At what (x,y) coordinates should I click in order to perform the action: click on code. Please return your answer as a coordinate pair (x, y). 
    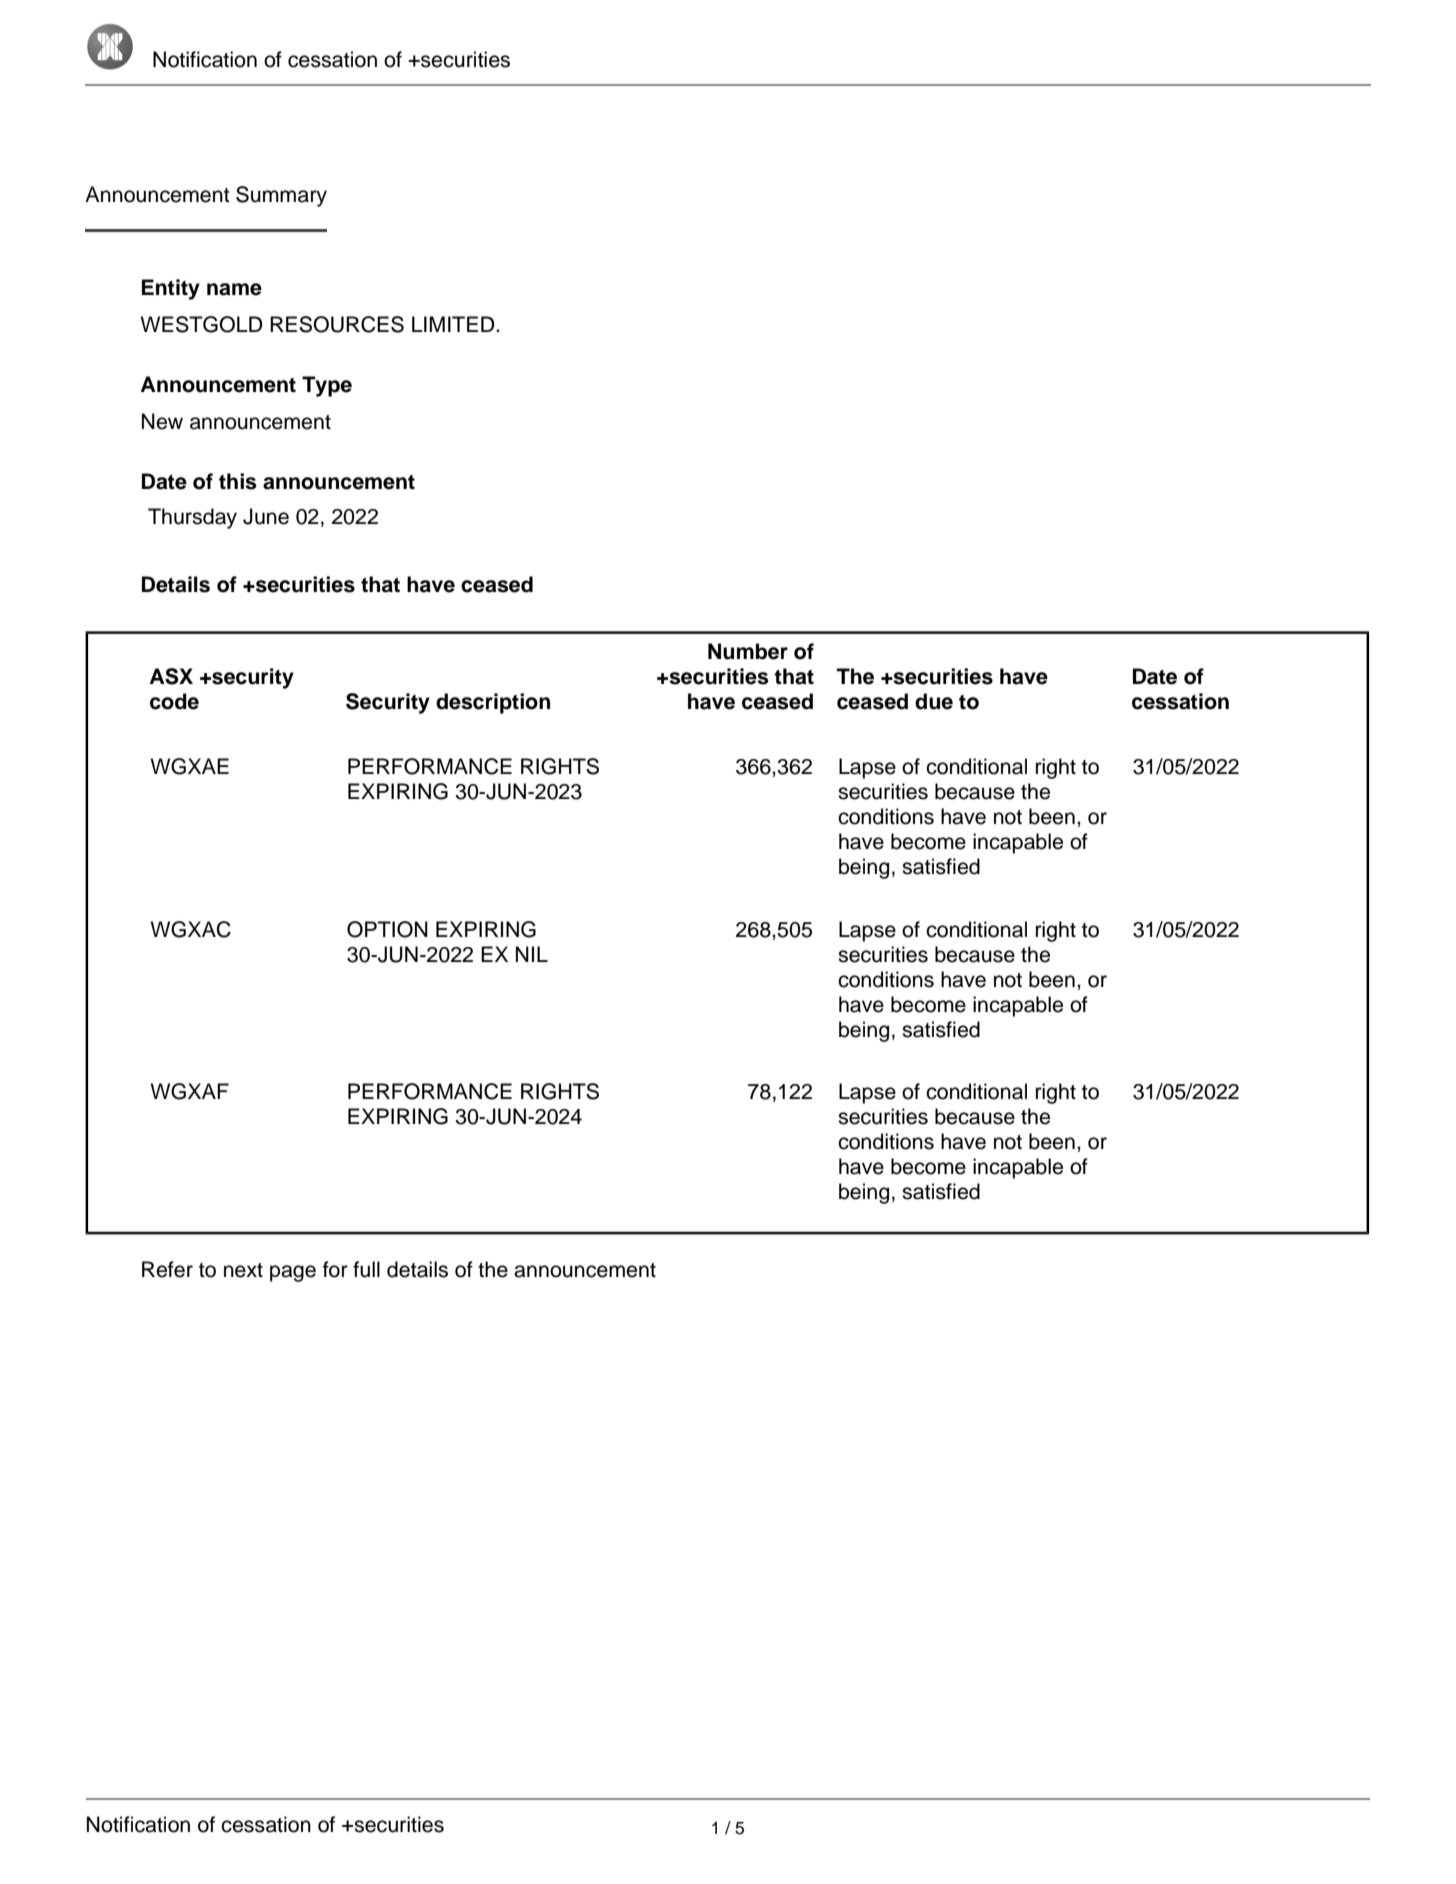
    Looking at the image, I should click on (174, 701).
